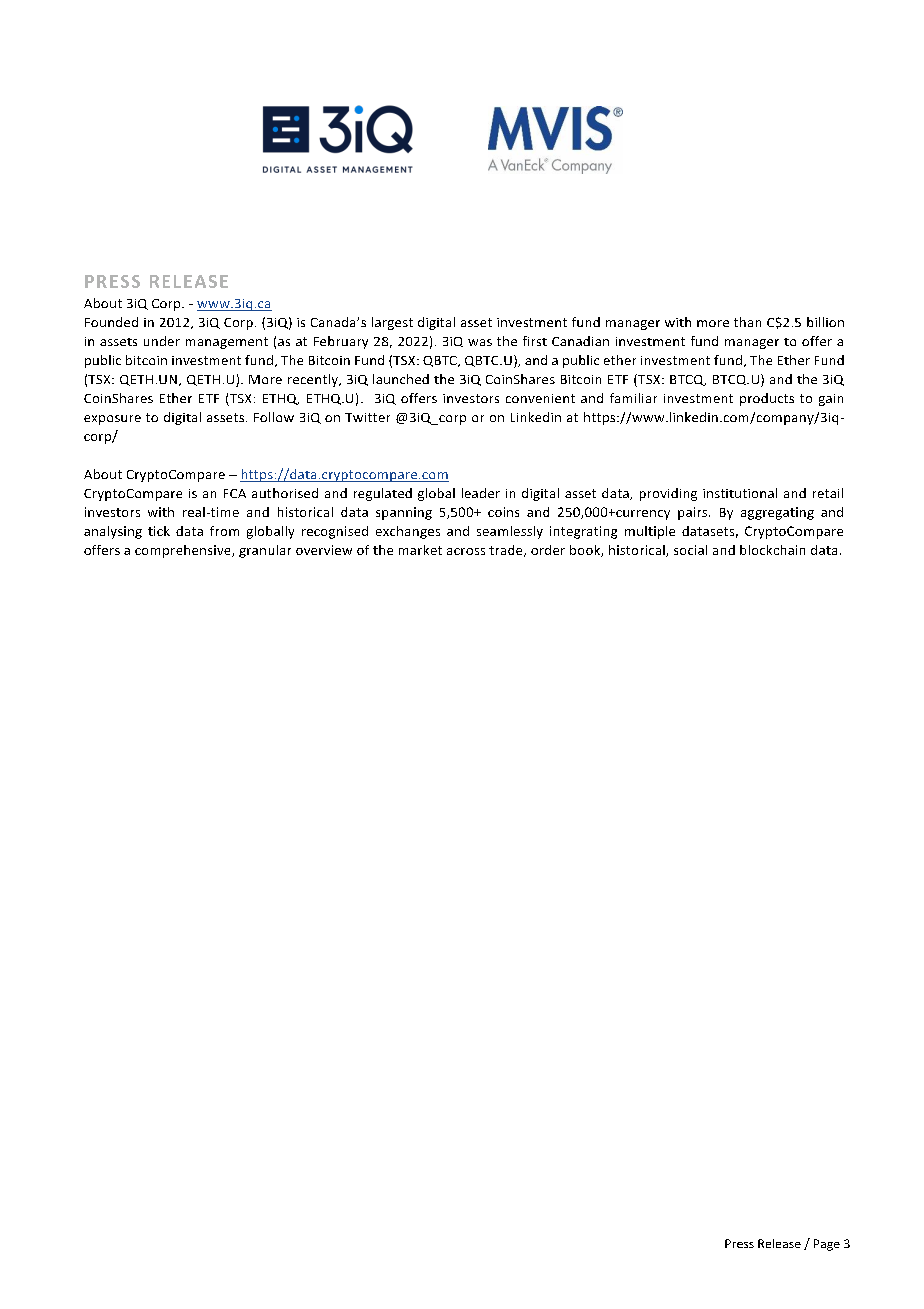 This screenshot has height=1309, width=924. What do you see at coordinates (827, 1245) in the screenshot?
I see `Page` at bounding box center [827, 1245].
